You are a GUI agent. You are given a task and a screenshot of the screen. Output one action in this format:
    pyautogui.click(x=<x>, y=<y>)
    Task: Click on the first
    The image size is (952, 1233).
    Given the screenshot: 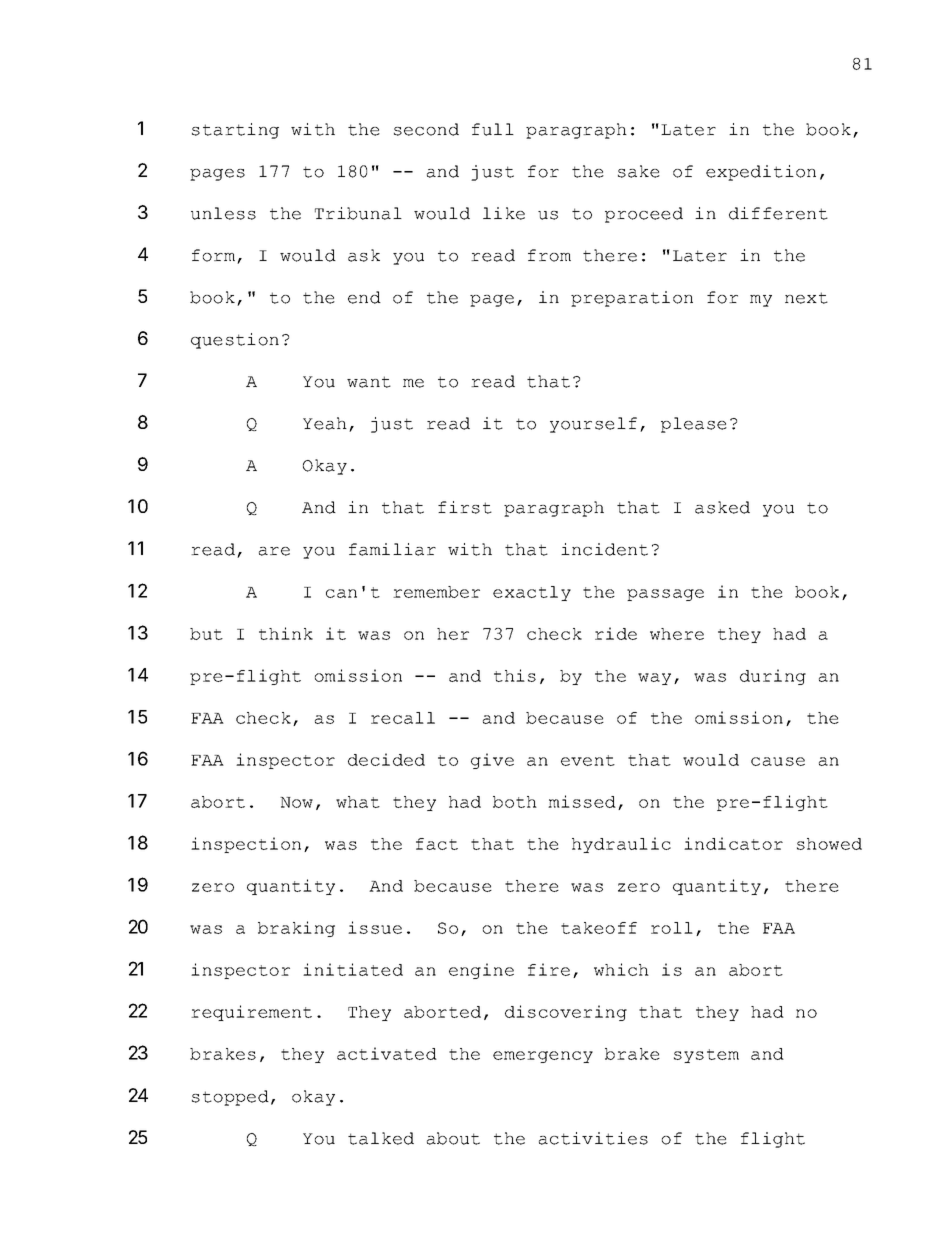 What is the action you would take?
    pyautogui.click(x=465, y=507)
